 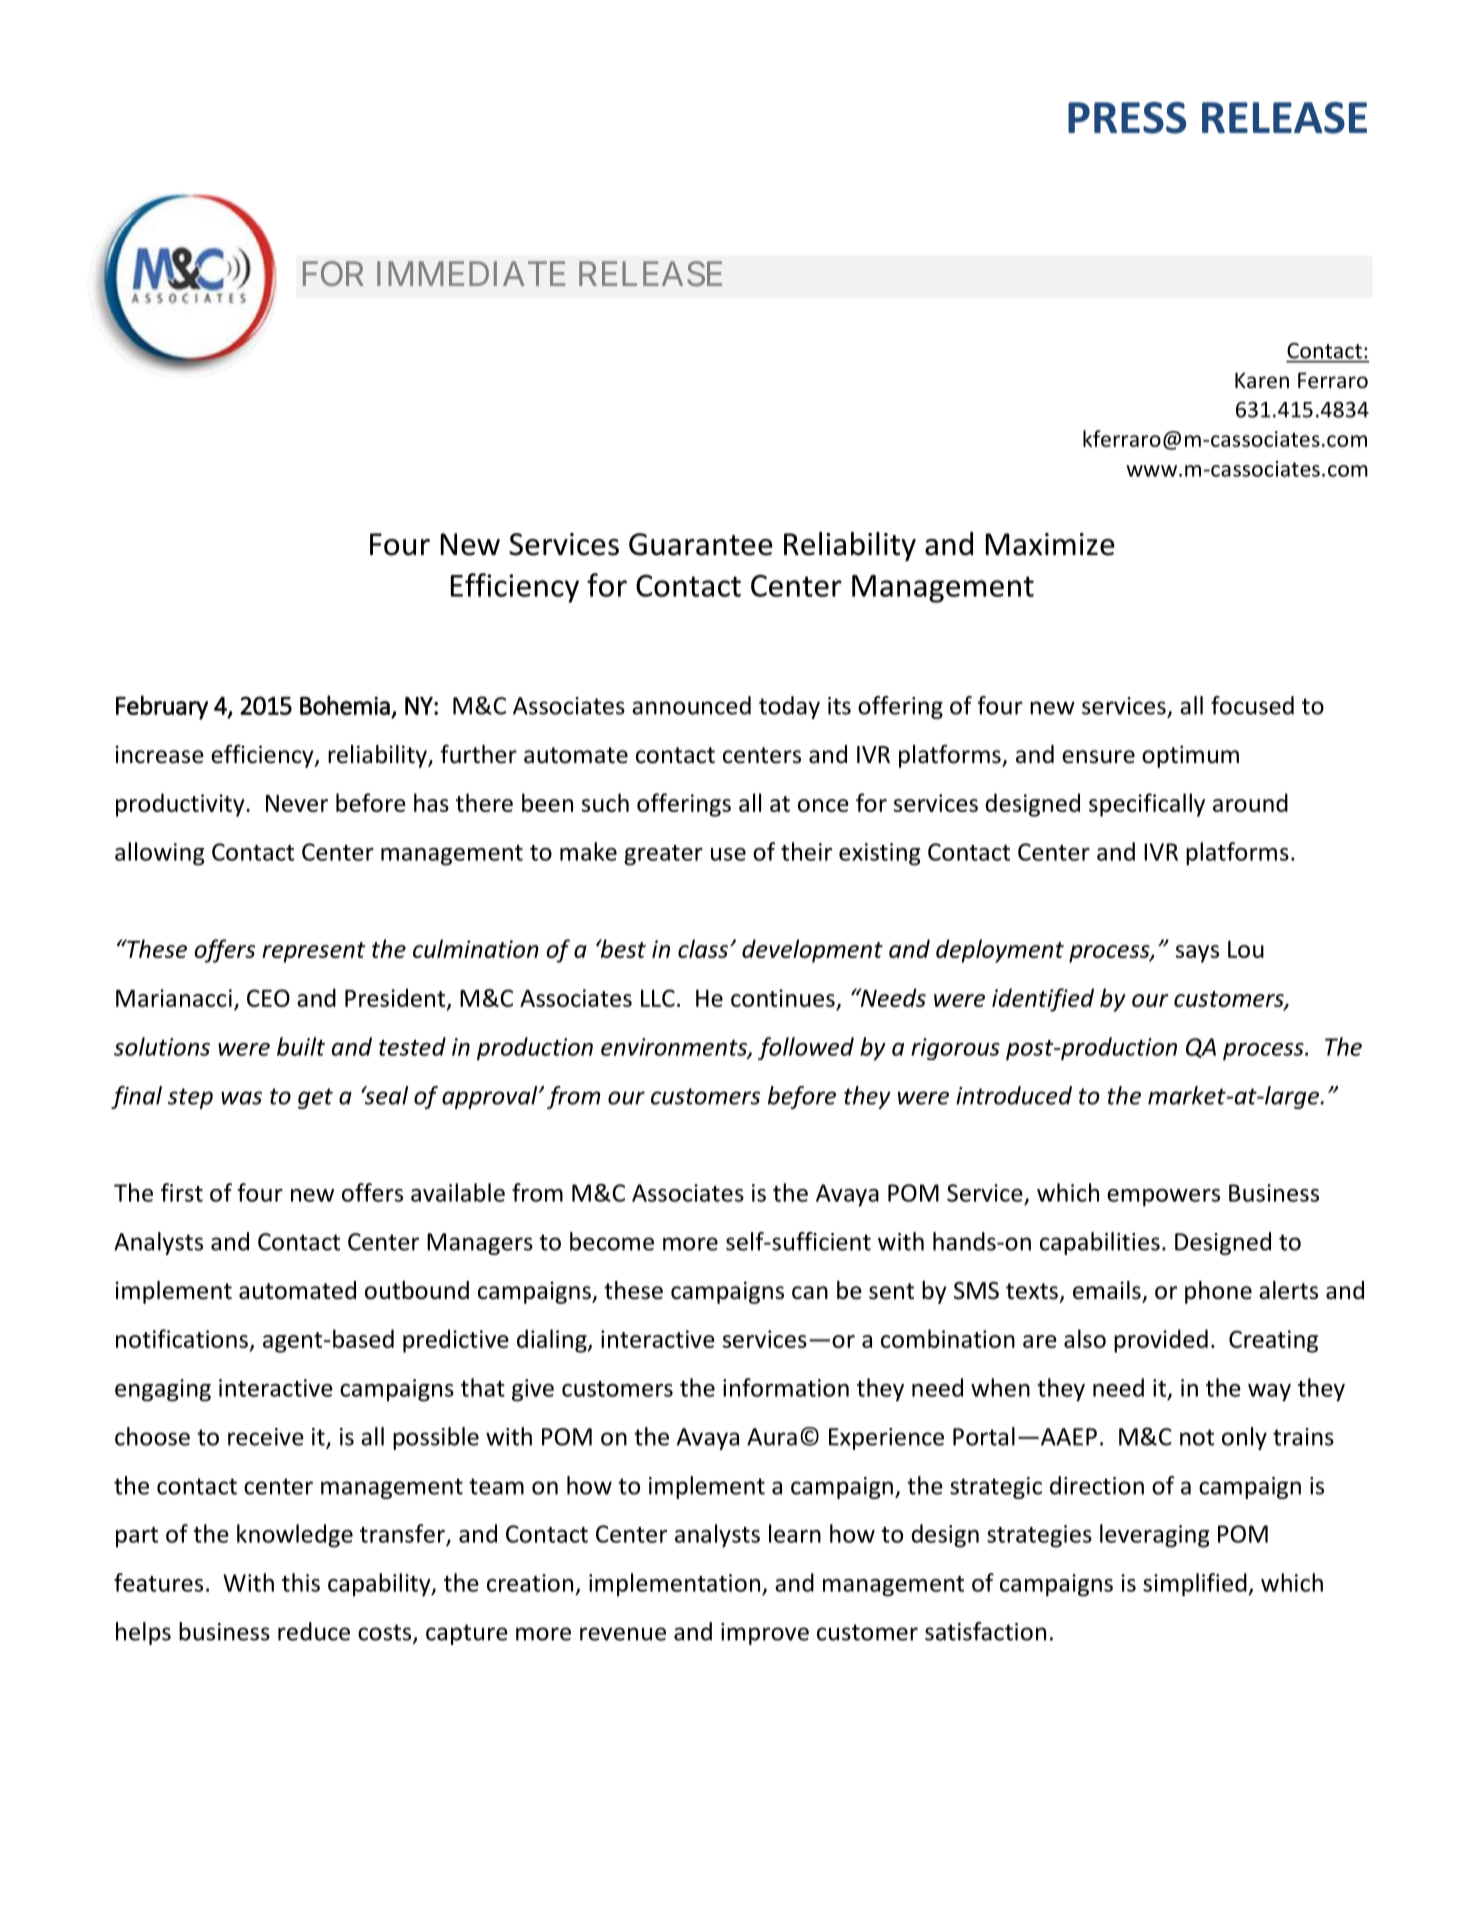 I want to click on Karen, so click(x=1262, y=380).
